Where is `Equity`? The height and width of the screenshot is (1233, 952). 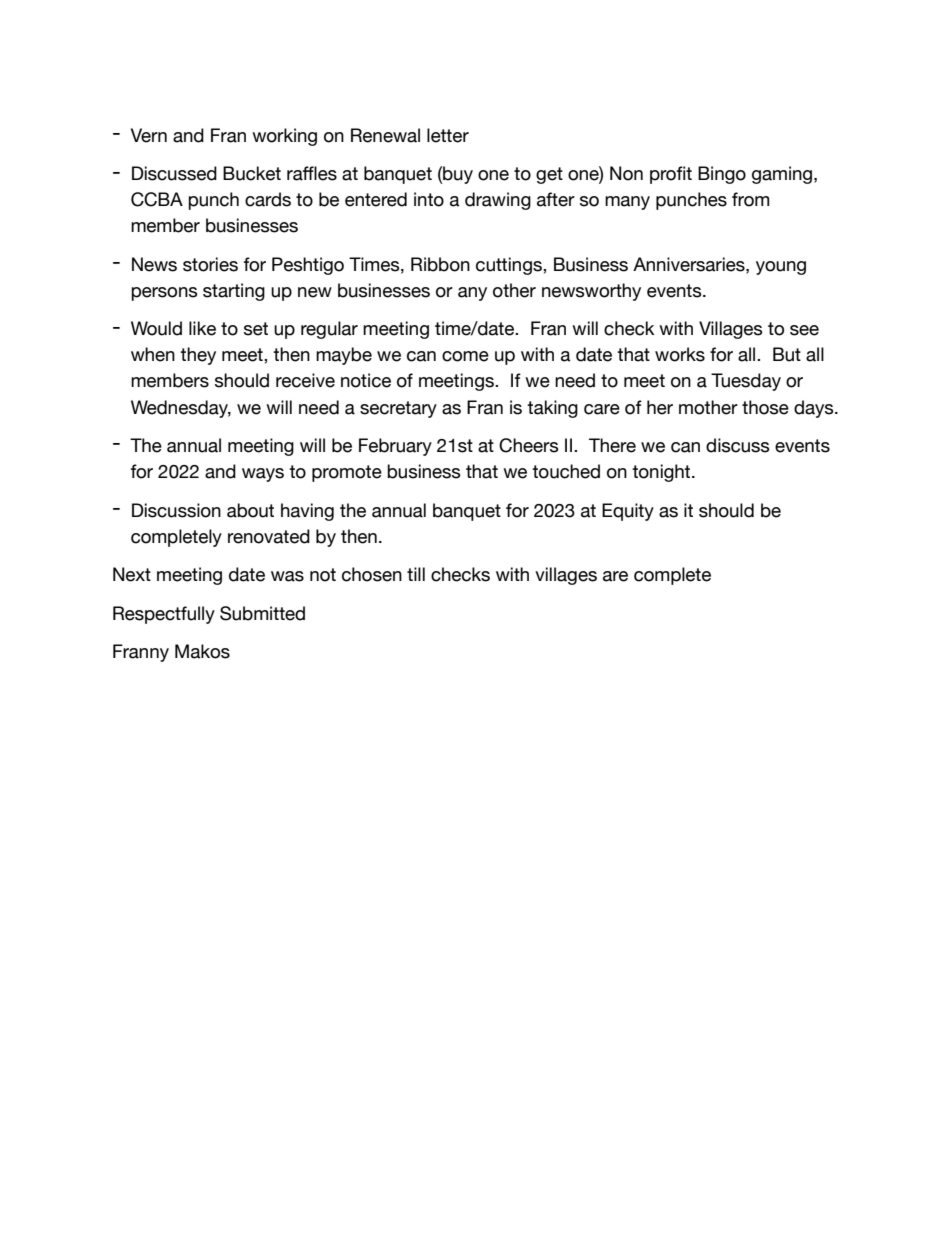 Equity is located at coordinates (628, 512).
